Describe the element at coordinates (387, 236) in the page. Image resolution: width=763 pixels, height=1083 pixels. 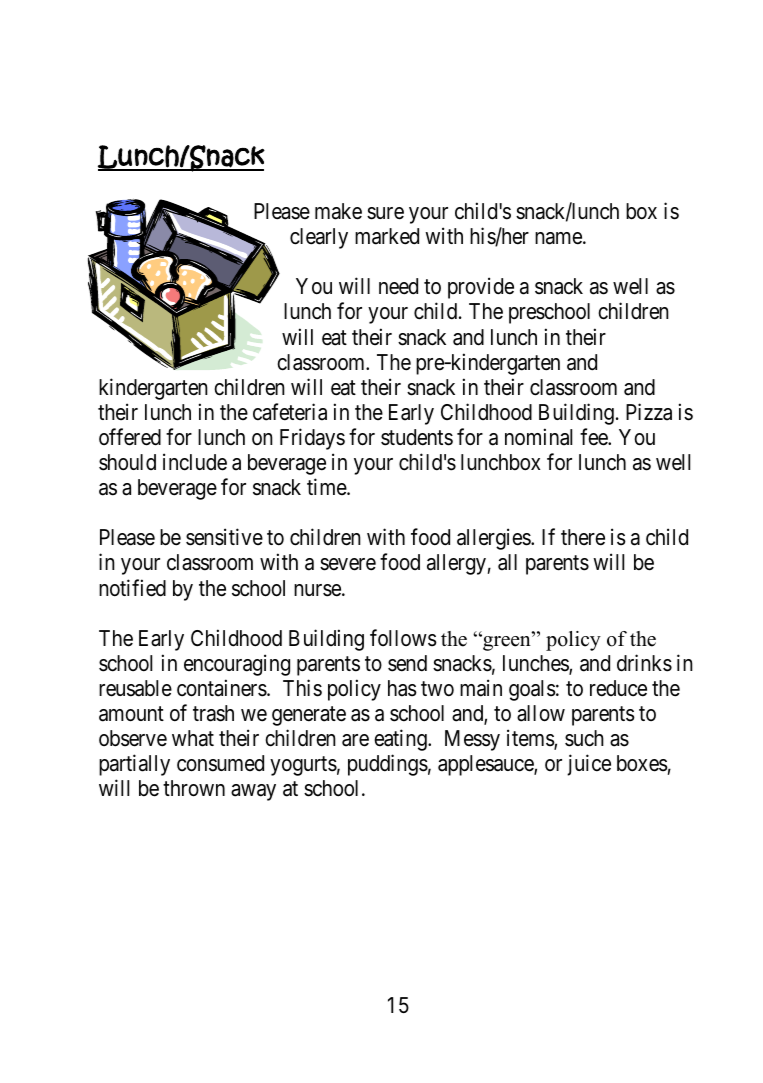
I see `marked` at that location.
